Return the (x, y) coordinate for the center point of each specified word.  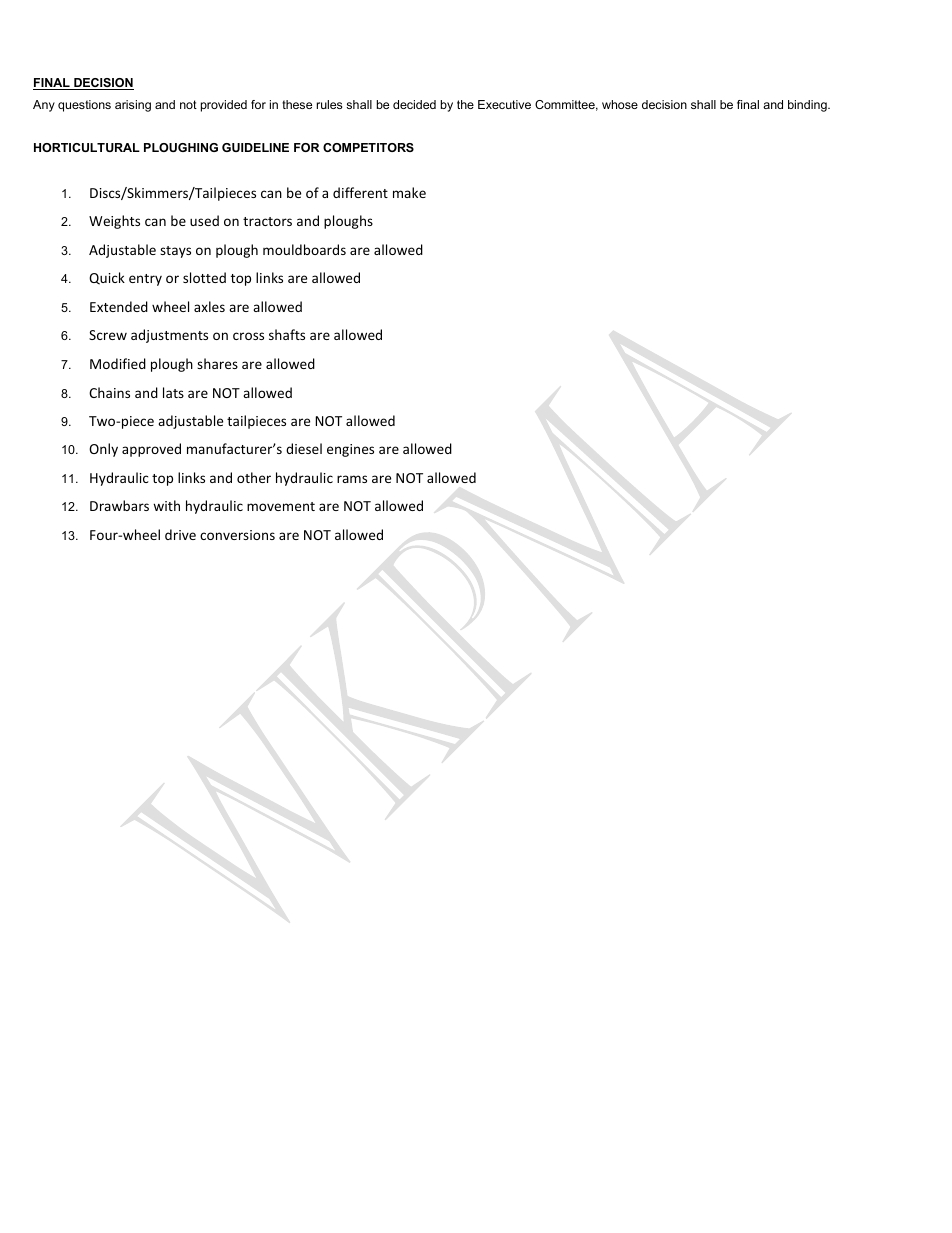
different (360, 192)
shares (217, 363)
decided (414, 104)
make (409, 192)
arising (133, 106)
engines (350, 450)
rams (352, 479)
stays (175, 252)
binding (808, 106)
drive (180, 534)
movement (281, 506)
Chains (109, 392)
